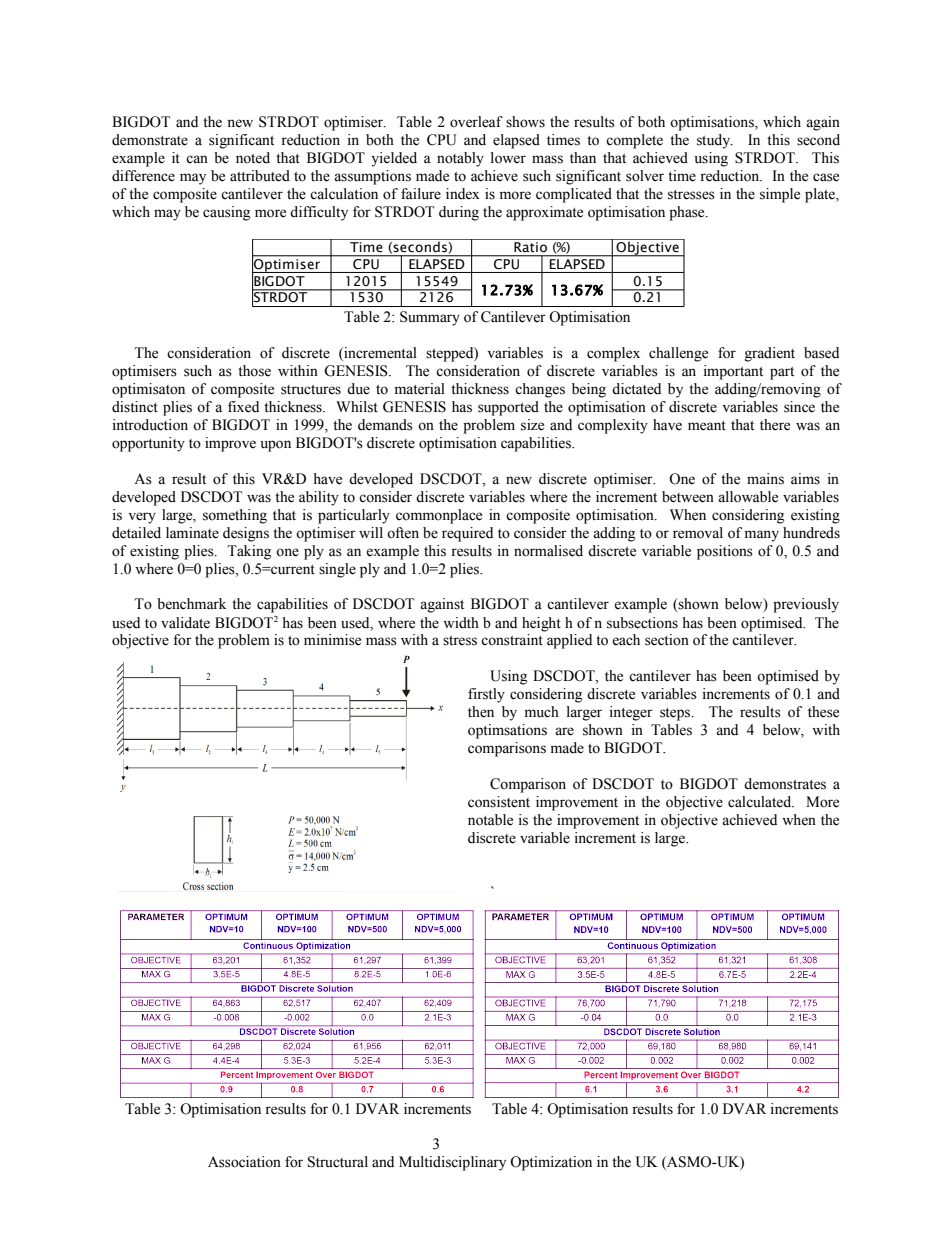 The height and width of the document is (1233, 952). What do you see at coordinates (439, 516) in the document?
I see `commonplace` at bounding box center [439, 516].
